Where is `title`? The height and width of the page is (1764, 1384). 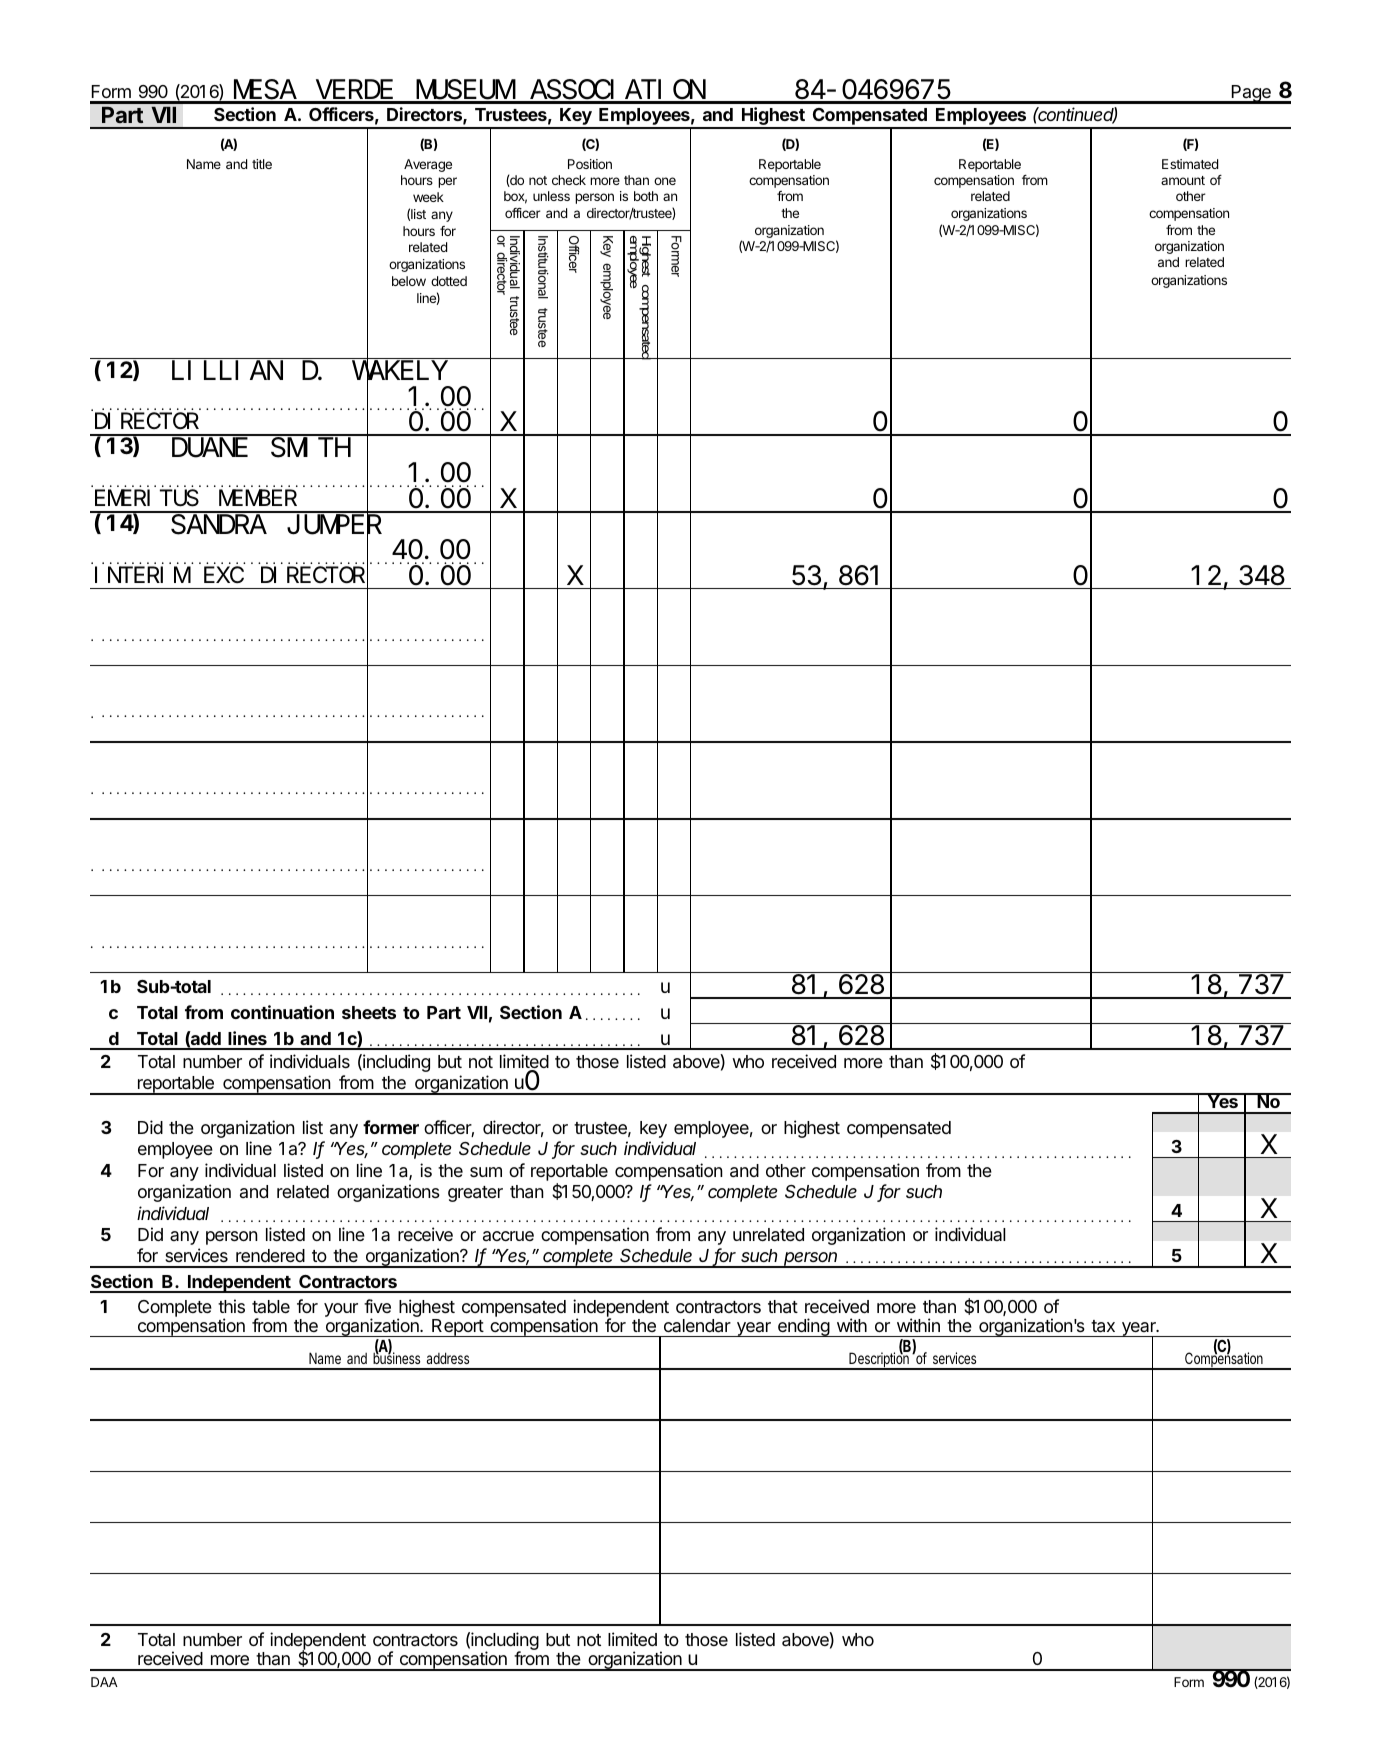
title is located at coordinates (262, 164).
